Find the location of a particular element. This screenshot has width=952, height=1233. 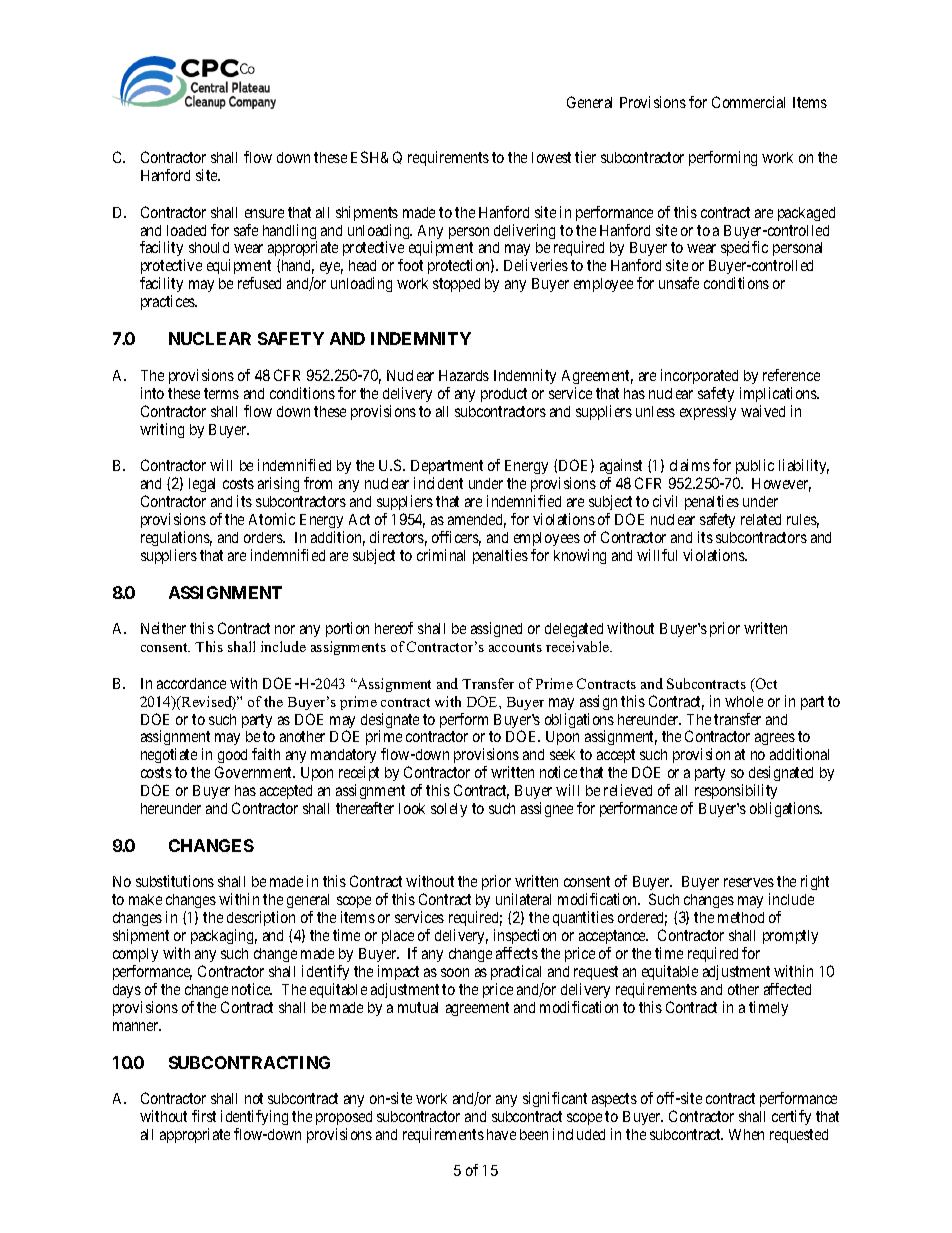

first is located at coordinates (204, 1116).
